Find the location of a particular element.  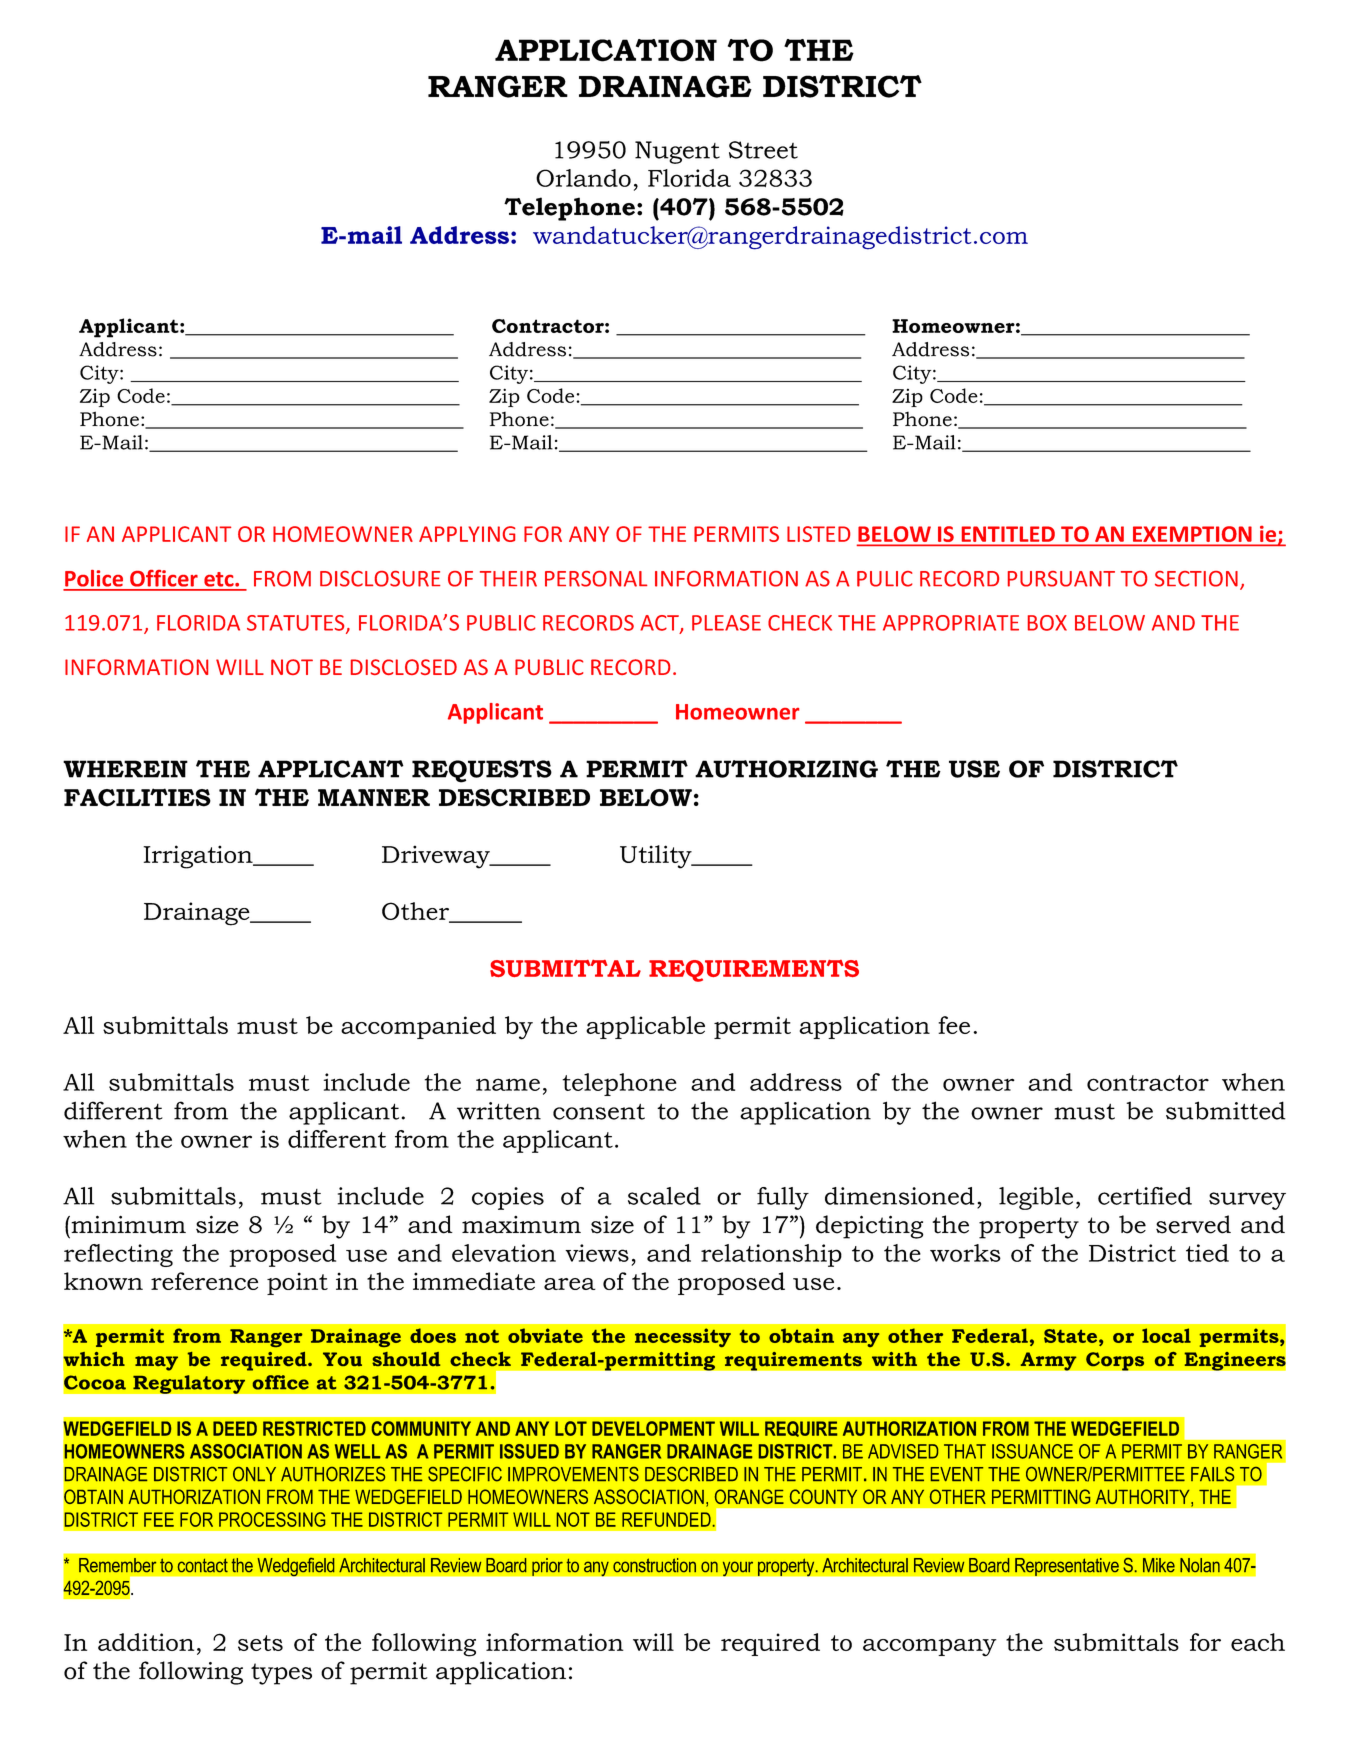

submitted is located at coordinates (1226, 1110).
